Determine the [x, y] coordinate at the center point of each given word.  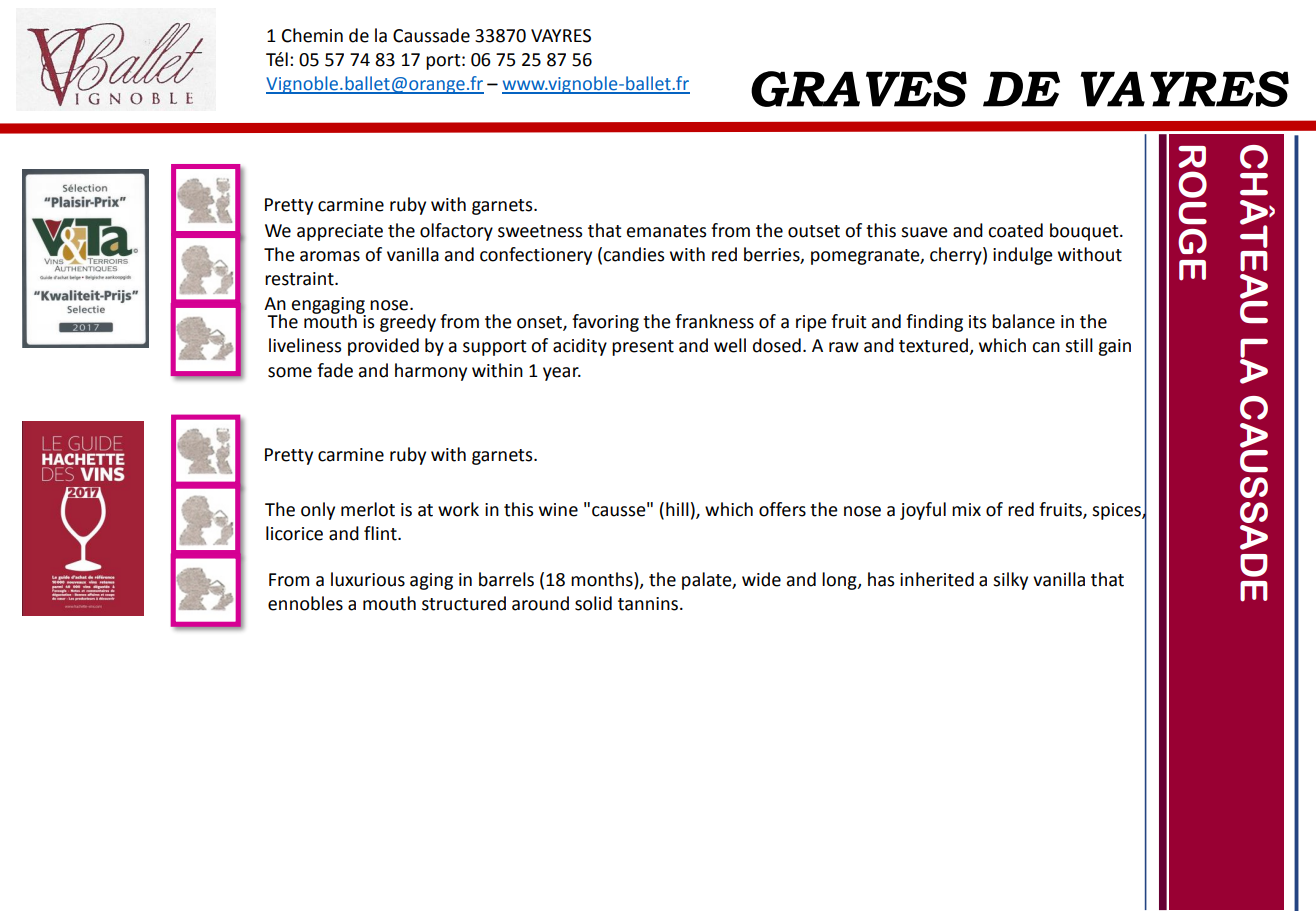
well [730, 345]
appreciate [340, 232]
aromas [330, 256]
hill [677, 509]
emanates [666, 231]
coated [1015, 230]
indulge [1023, 256]
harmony [431, 372]
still [1079, 345]
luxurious [368, 579]
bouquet [1085, 232]
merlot [368, 509]
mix [966, 509]
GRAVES [859, 89]
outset [814, 231]
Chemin [312, 35]
